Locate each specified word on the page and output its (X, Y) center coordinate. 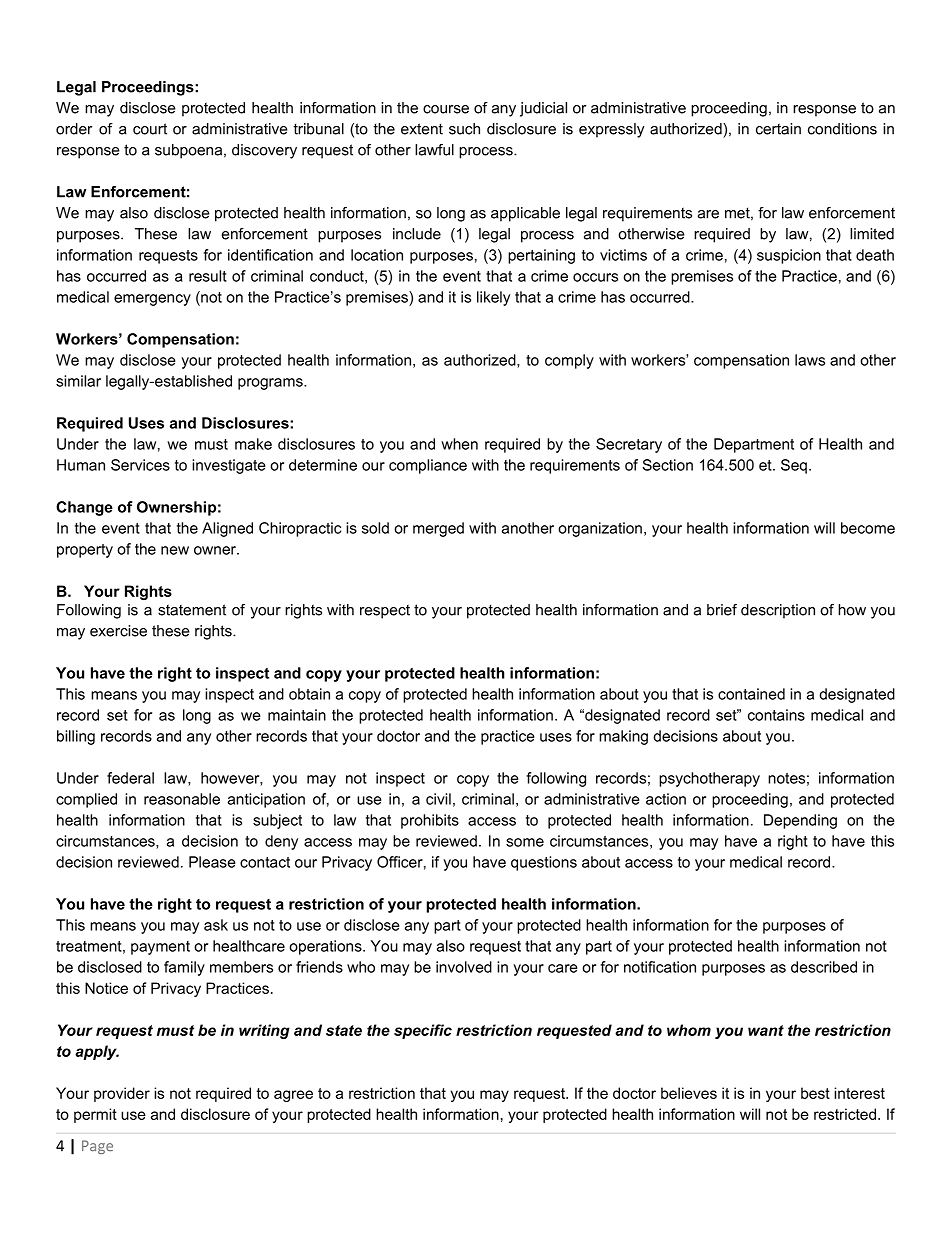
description (778, 611)
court (150, 129)
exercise (118, 631)
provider (122, 1094)
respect (385, 611)
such (464, 129)
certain (778, 129)
